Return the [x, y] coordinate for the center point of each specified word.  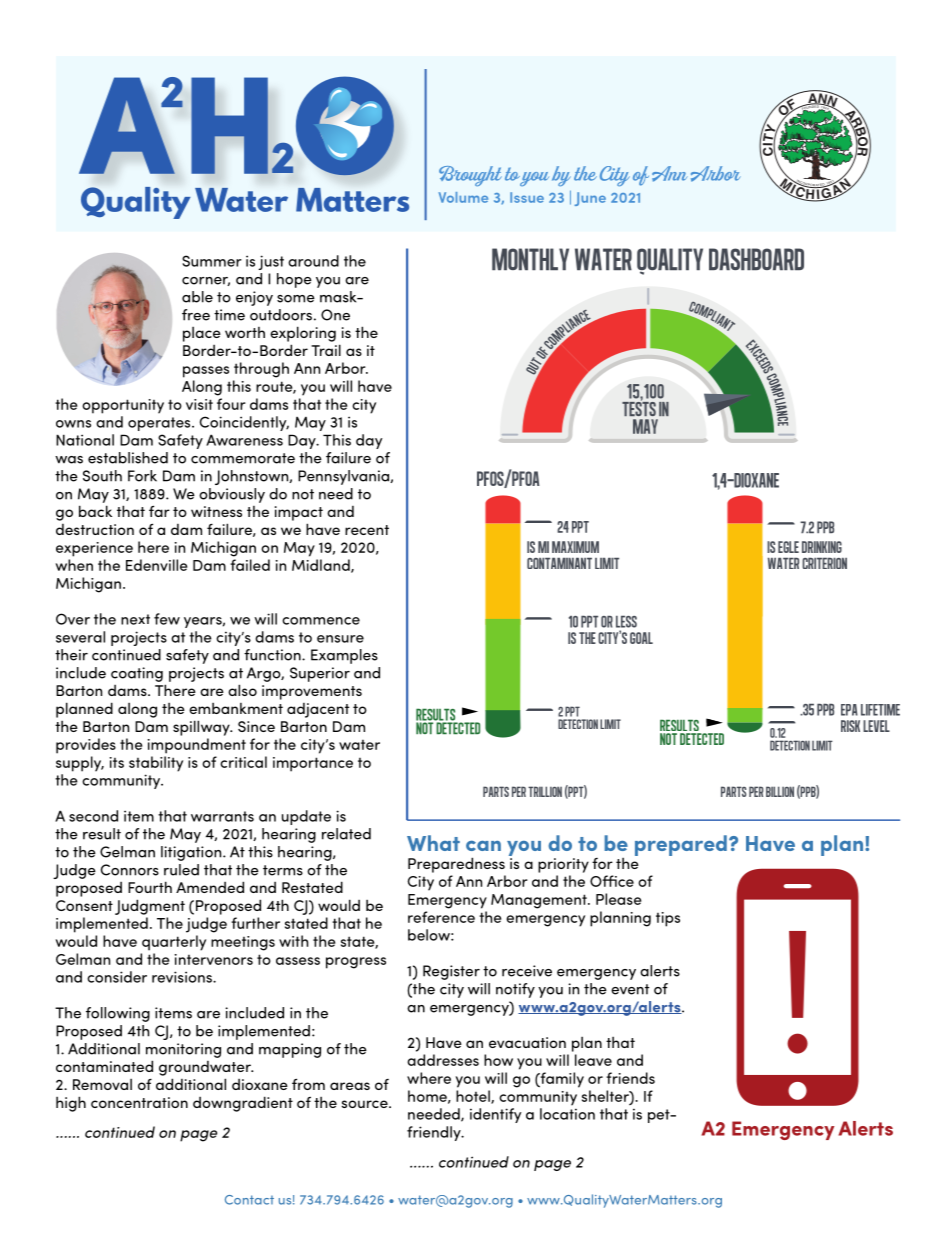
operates [160, 424]
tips [668, 919]
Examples [344, 656]
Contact [249, 1200]
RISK [850, 726]
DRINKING [822, 547]
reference [441, 917]
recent [367, 530]
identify [495, 1115]
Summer [212, 261]
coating [137, 674]
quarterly [174, 943]
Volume [463, 197]
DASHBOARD [756, 259]
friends [630, 1078]
